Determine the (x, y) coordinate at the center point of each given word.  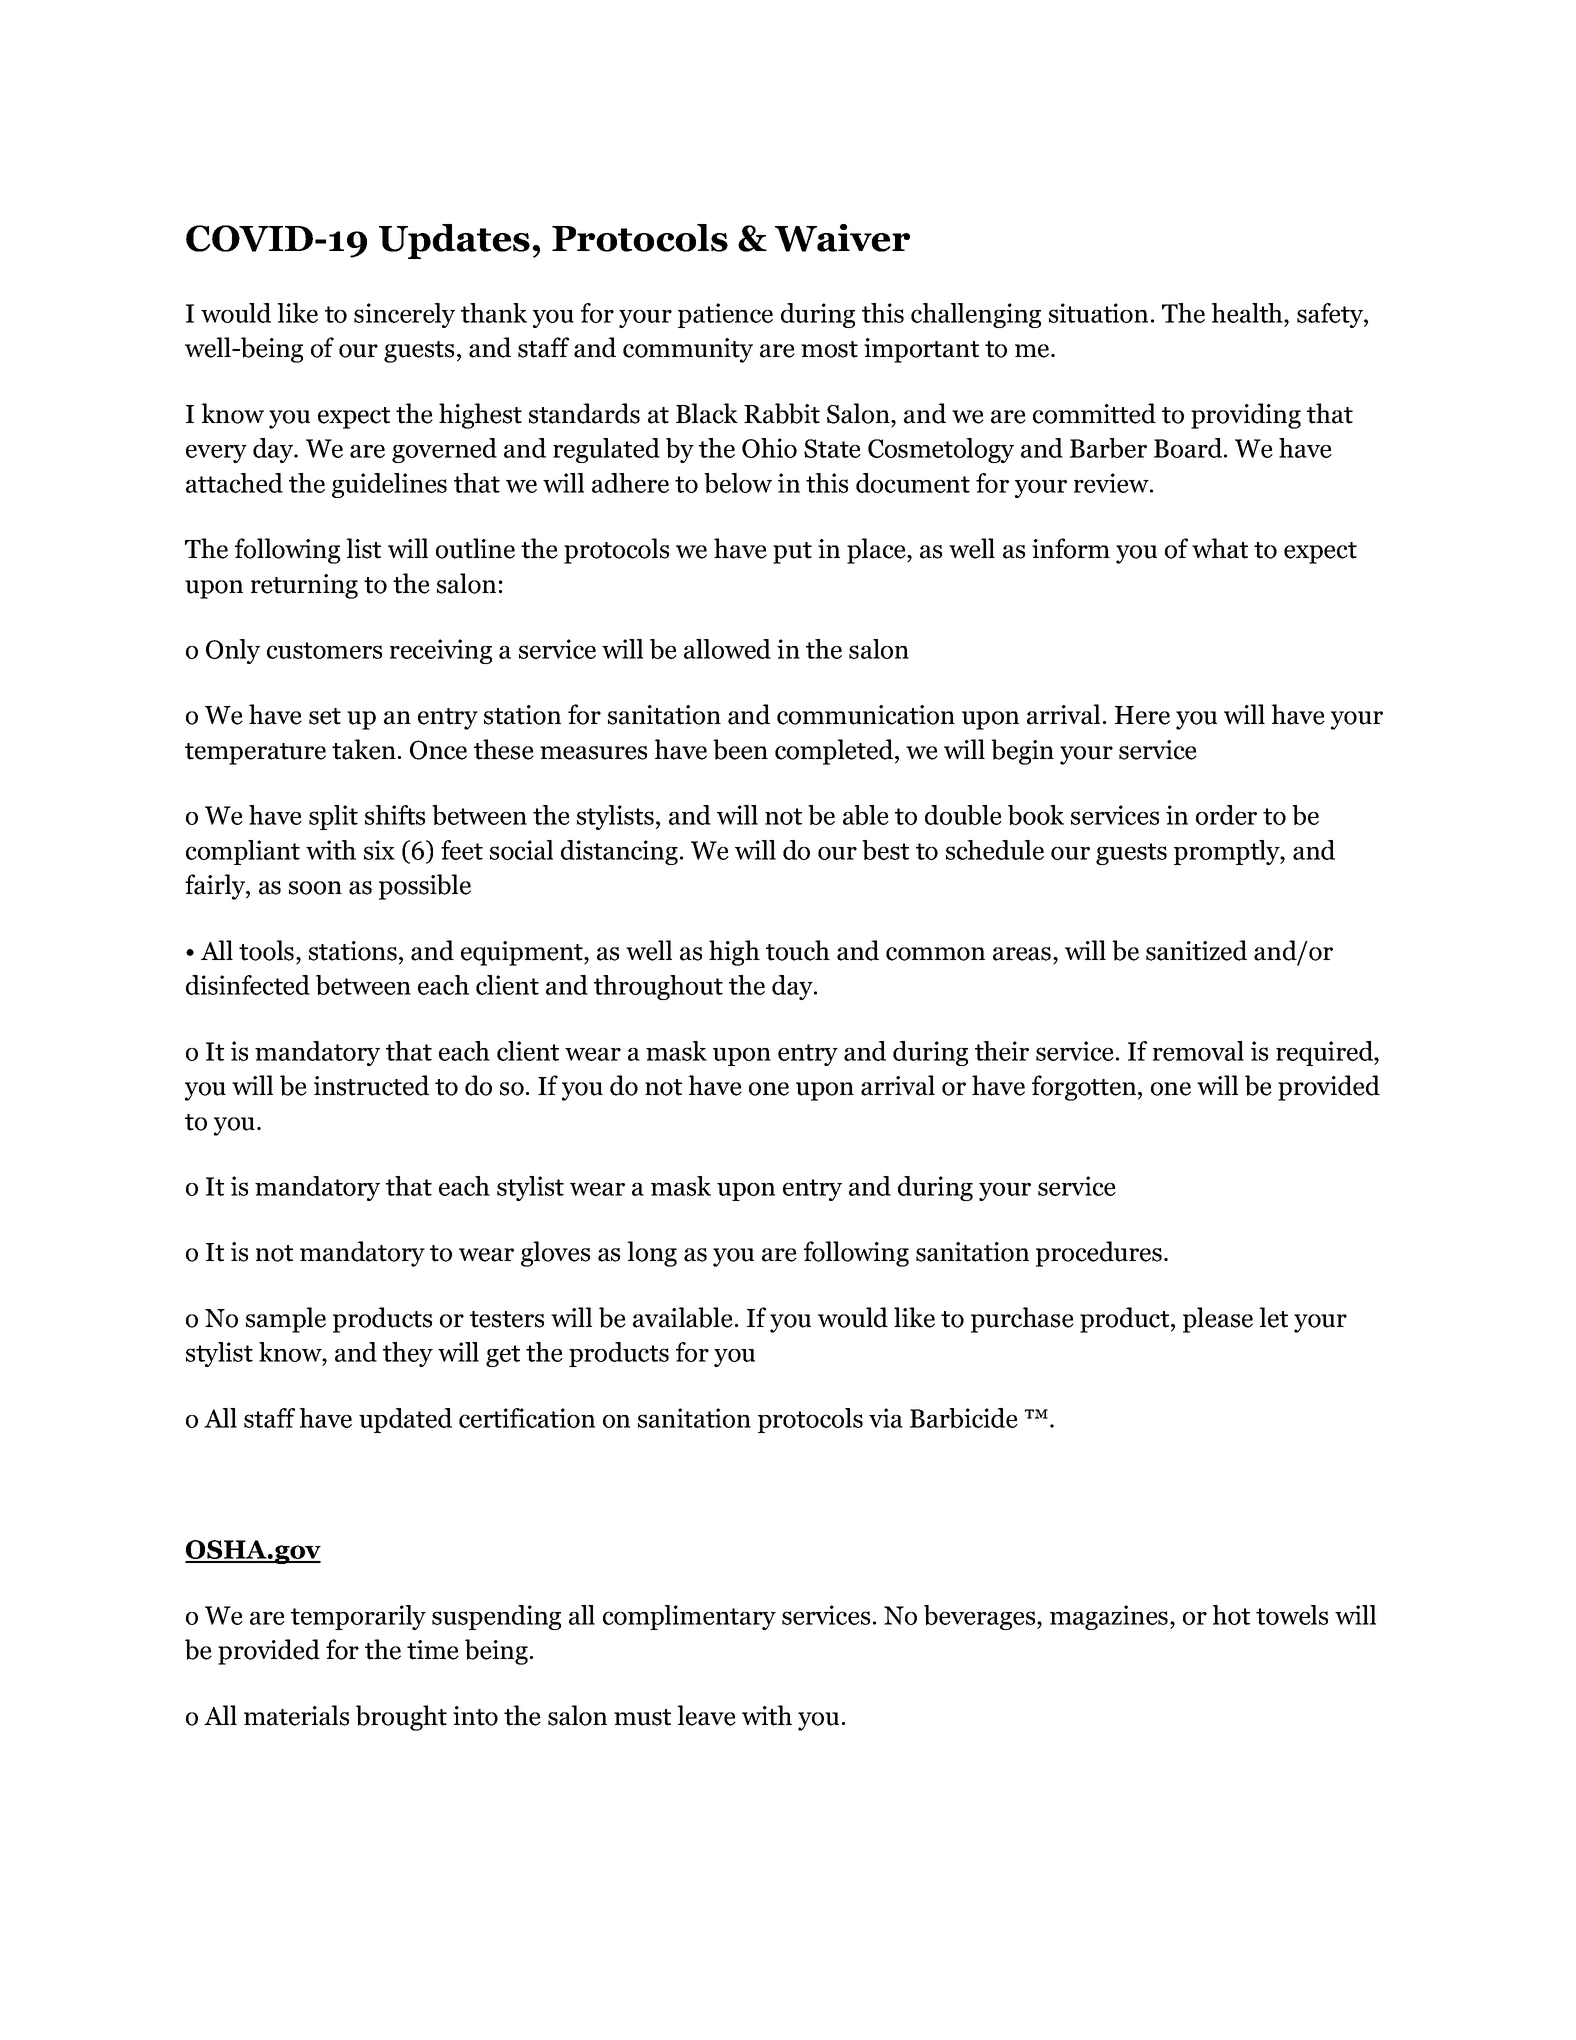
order (1226, 815)
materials (296, 1715)
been (740, 749)
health (1248, 313)
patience (725, 315)
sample (286, 1320)
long (652, 1254)
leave (706, 1715)
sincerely (404, 315)
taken (364, 749)
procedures (1099, 1254)
